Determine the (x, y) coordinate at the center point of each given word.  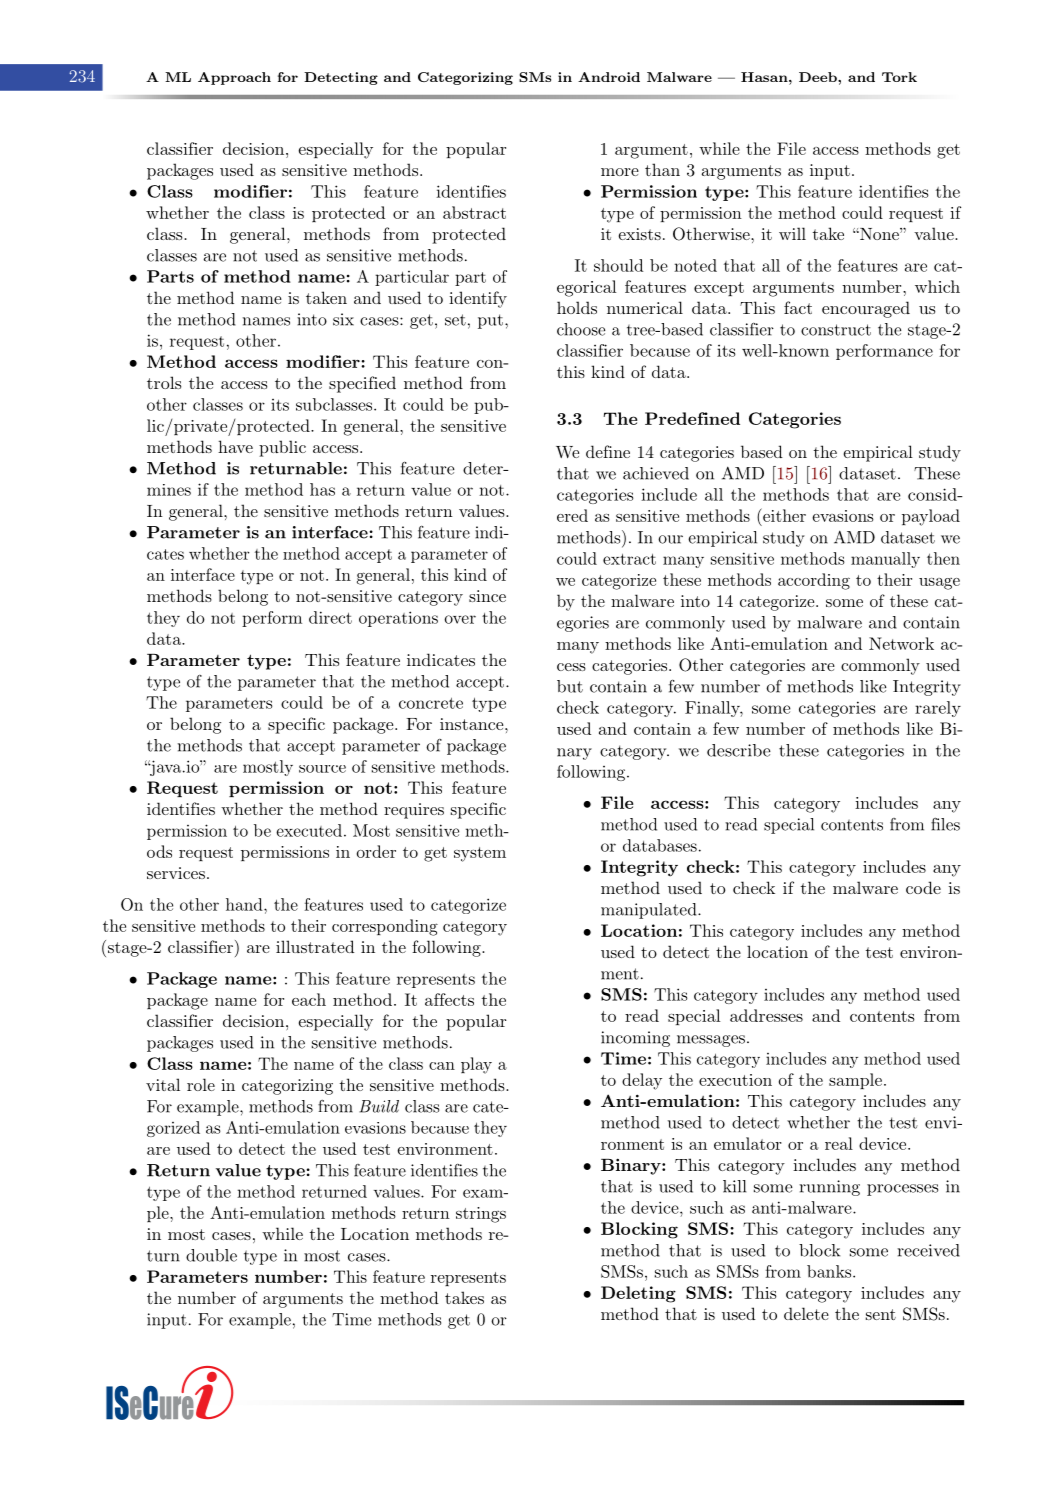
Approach (234, 78)
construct (836, 330)
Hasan (764, 77)
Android (609, 77)
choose (581, 329)
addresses (766, 1015)
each (309, 999)
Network (901, 643)
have (235, 446)
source (322, 769)
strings (481, 1215)
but (570, 686)
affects (449, 999)
